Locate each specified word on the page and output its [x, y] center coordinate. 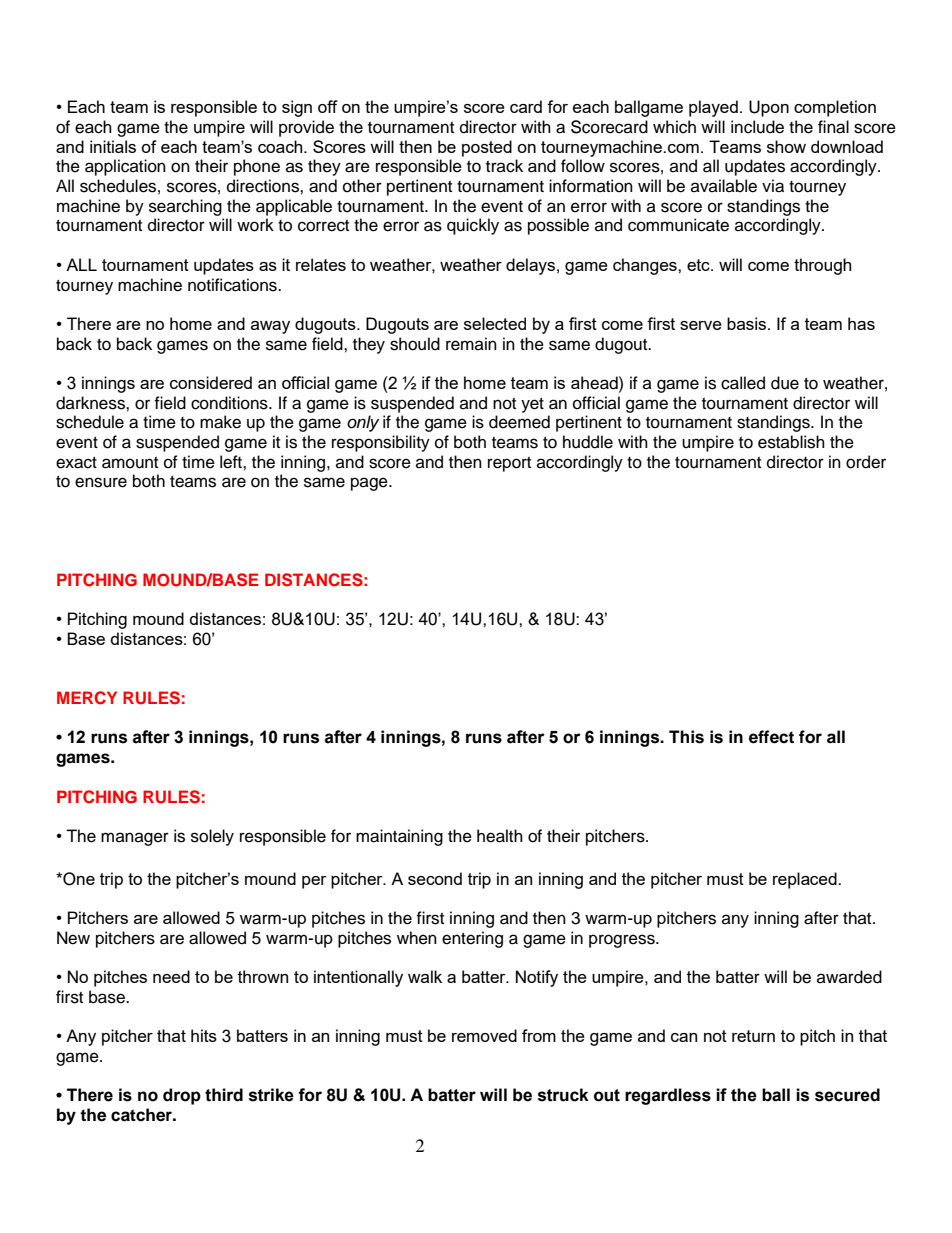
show [786, 146]
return [753, 1036]
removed [484, 1035]
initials [113, 146]
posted [487, 148]
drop [182, 1096]
